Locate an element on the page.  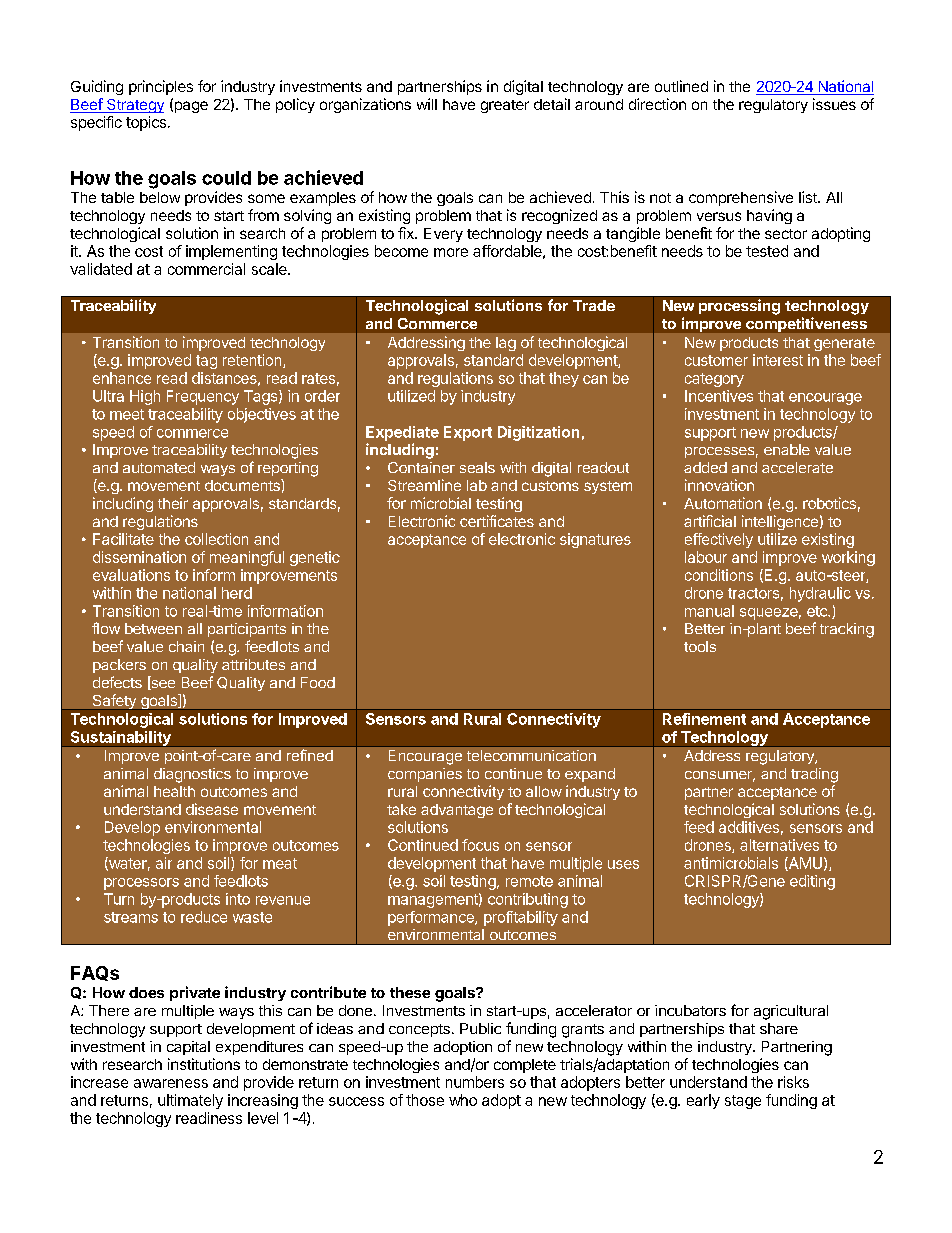
companies is located at coordinates (425, 775).
